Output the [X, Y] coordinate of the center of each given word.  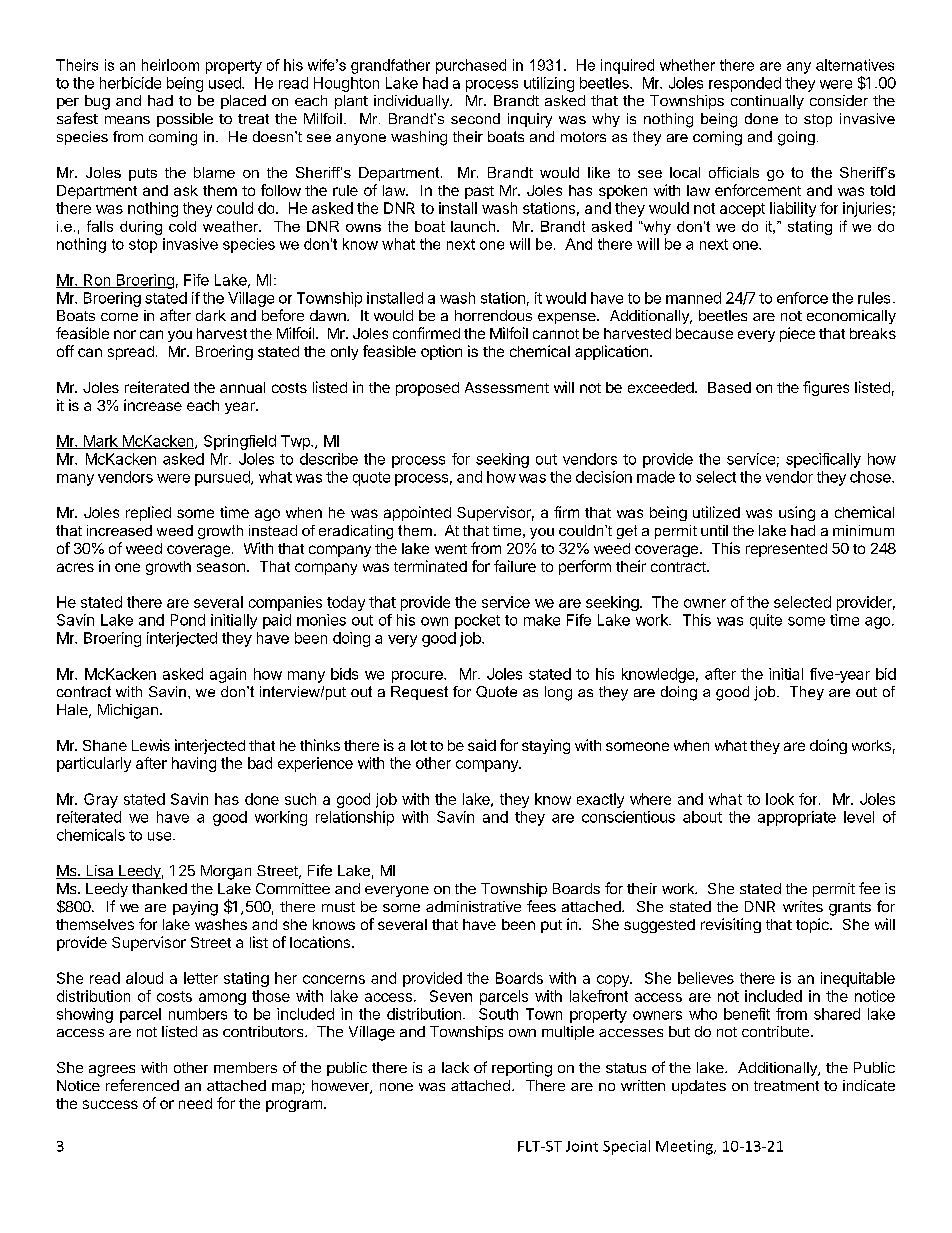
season [221, 567]
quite [766, 621]
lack [455, 1067]
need [195, 1103]
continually [767, 102]
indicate [869, 1085]
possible [185, 120]
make [542, 620]
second [475, 118]
